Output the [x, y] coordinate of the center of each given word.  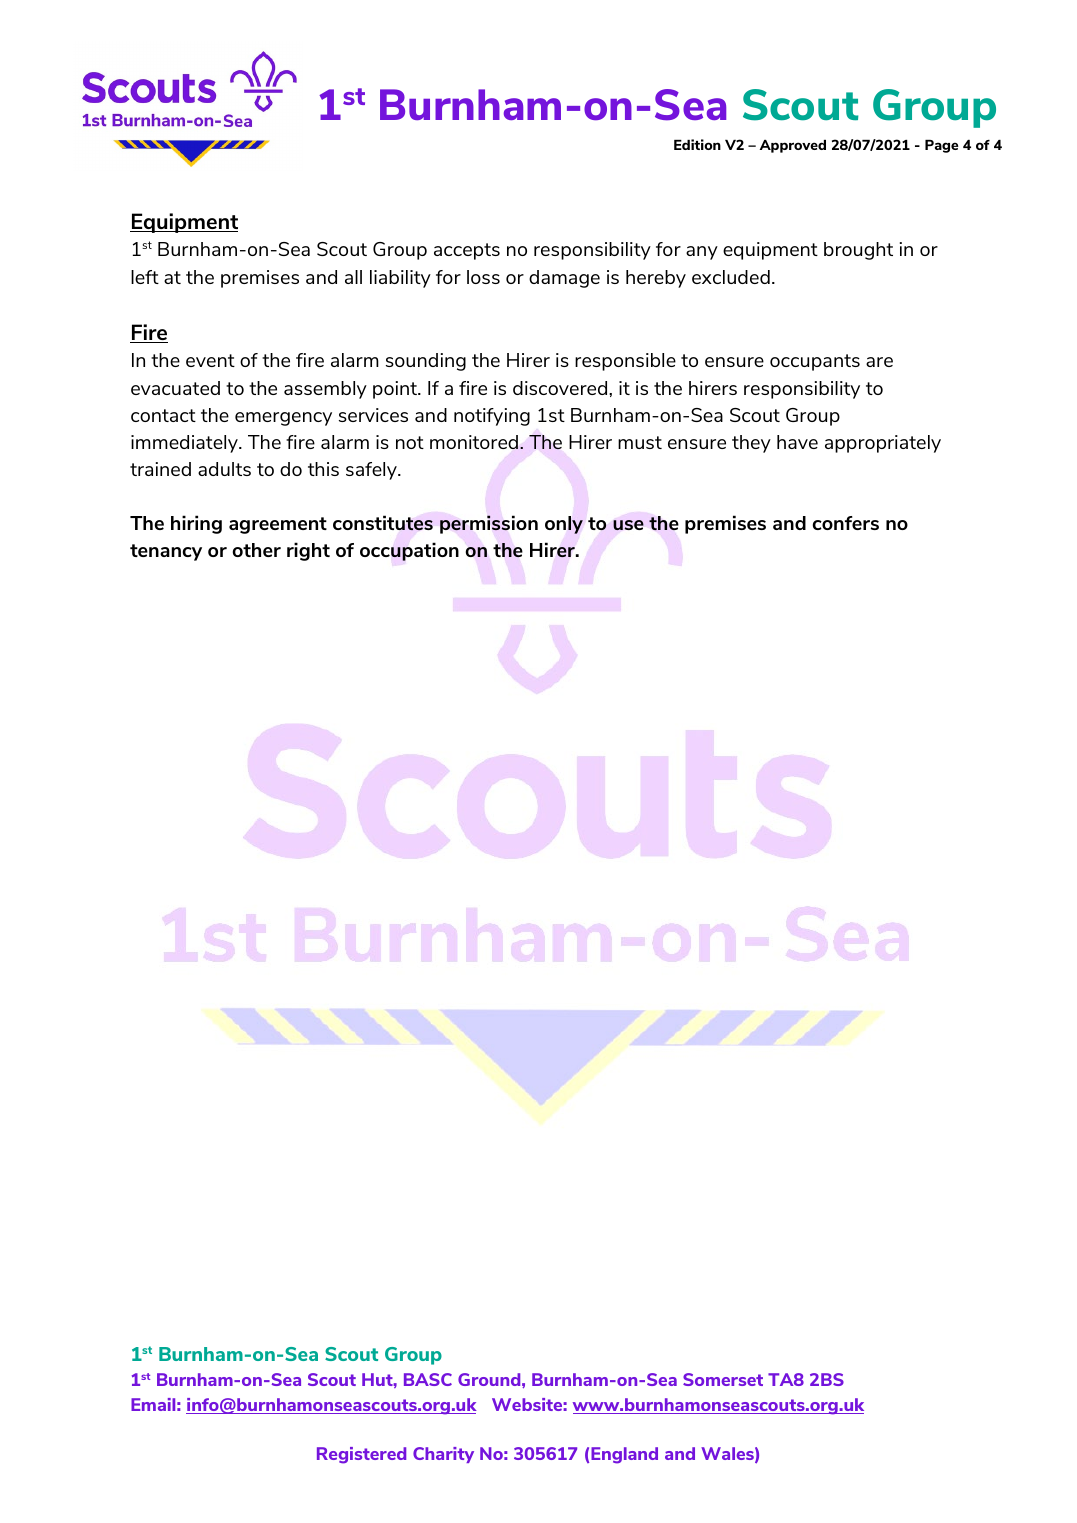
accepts [467, 251]
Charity [443, 1455]
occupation [409, 551]
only [564, 525]
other [256, 550]
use [628, 525]
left [145, 277]
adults [224, 469]
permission [489, 524]
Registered [361, 1455]
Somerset [723, 1379]
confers [845, 523]
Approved [793, 146]
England [624, 1455]
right [308, 551]
